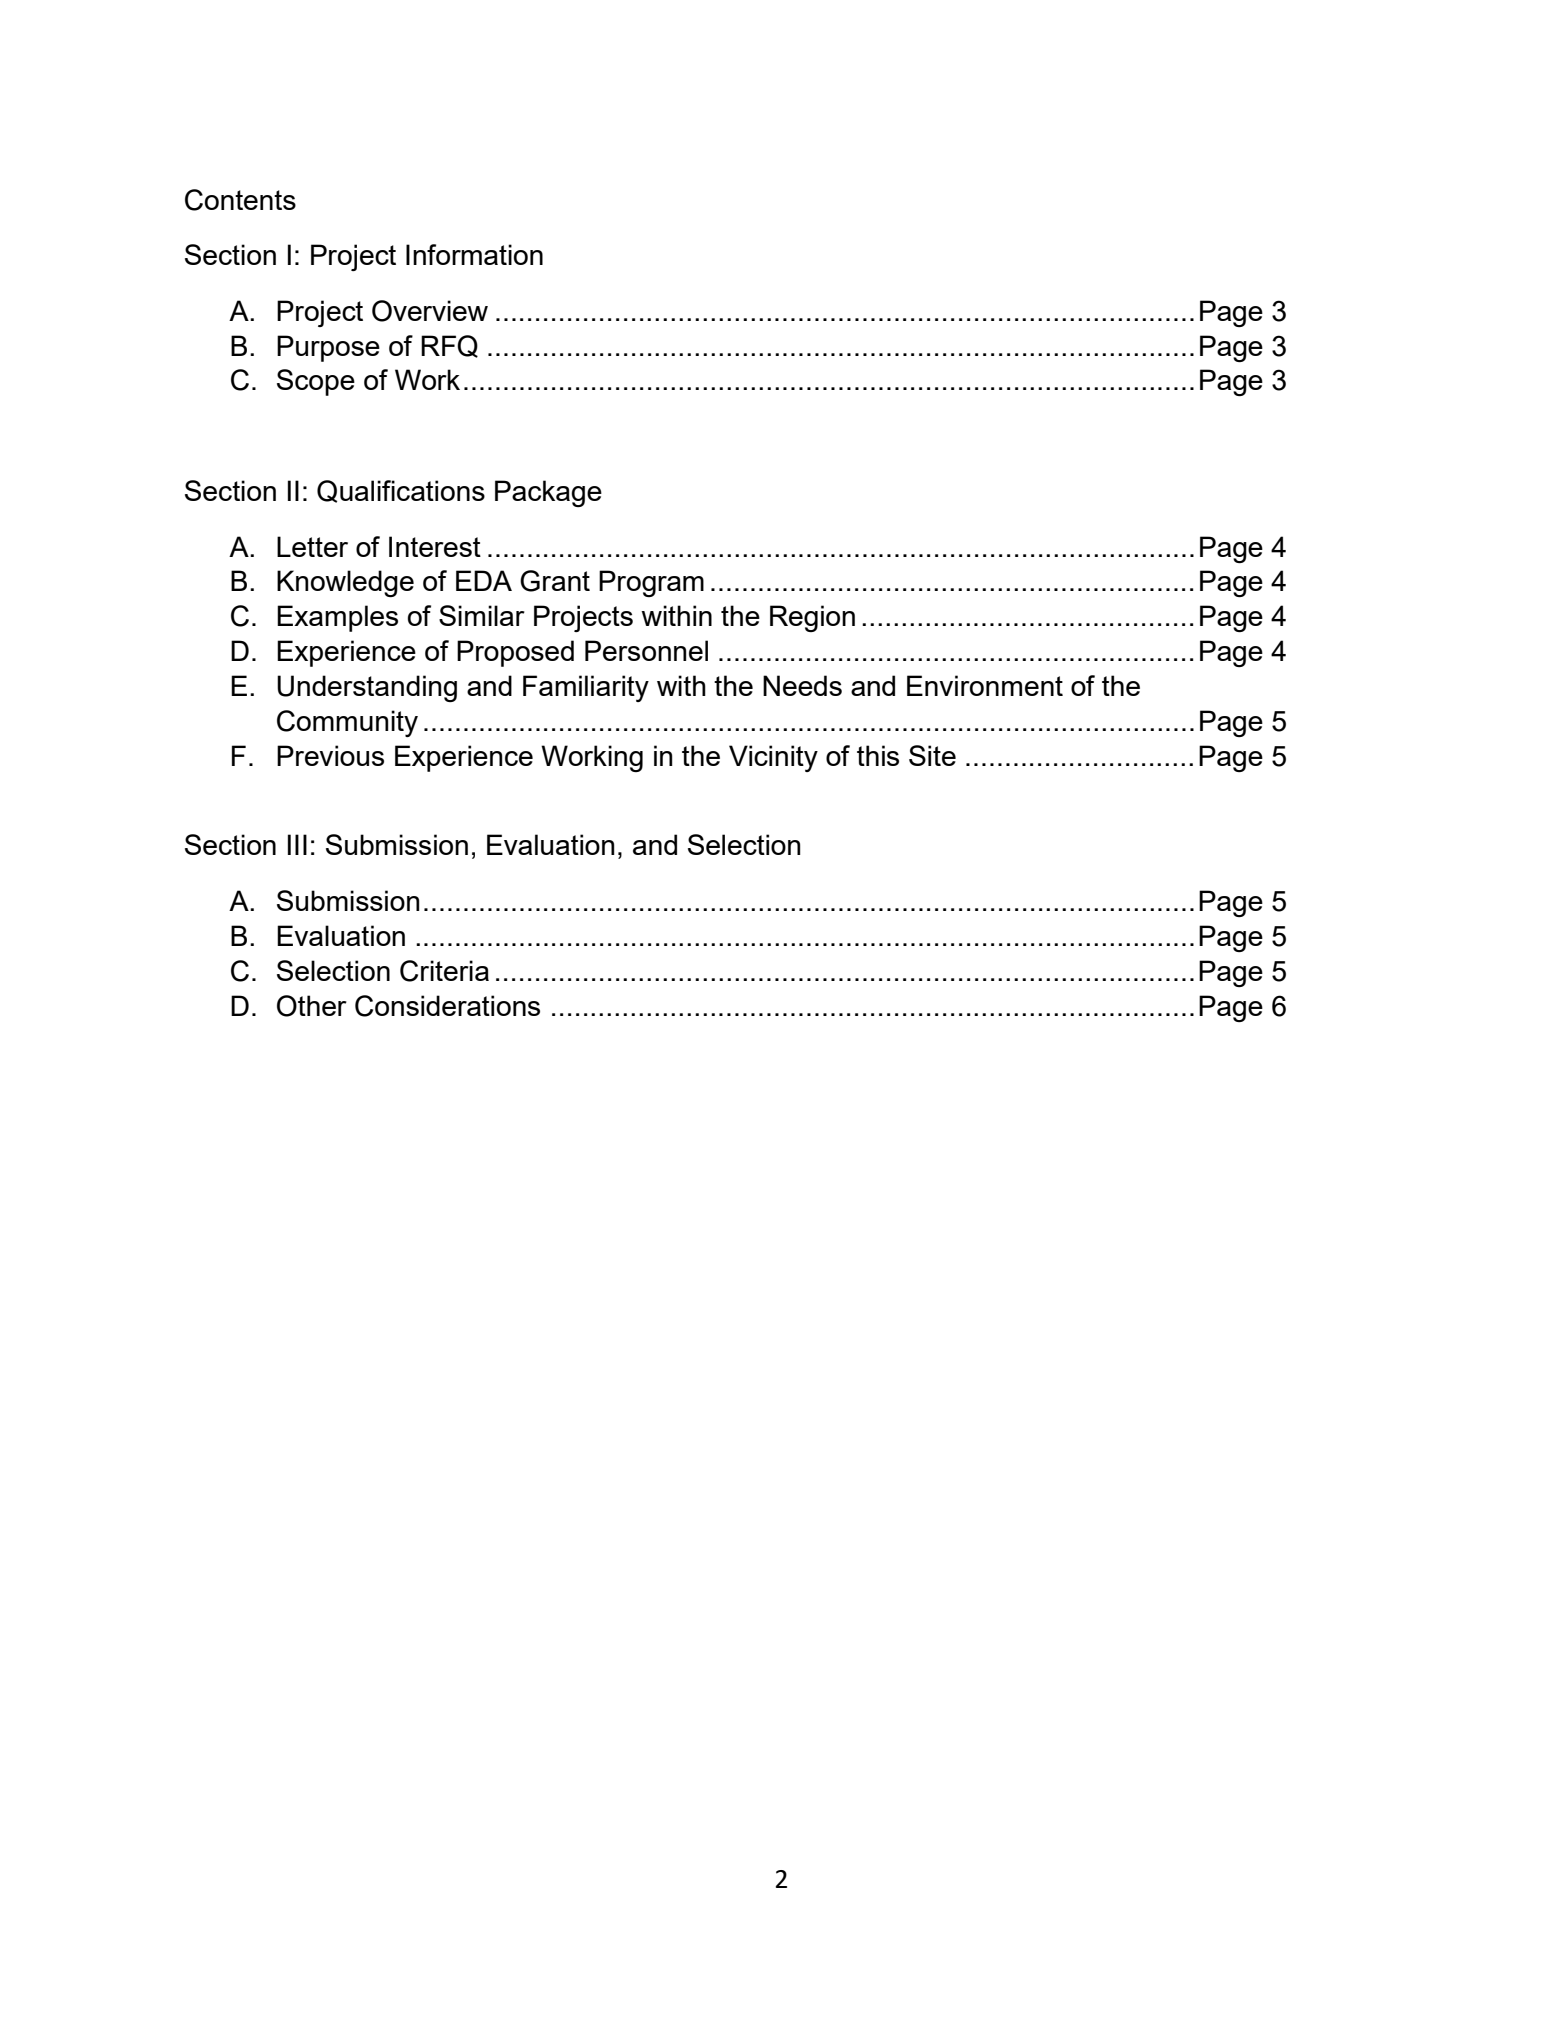  Describe the element at coordinates (430, 311) in the screenshot. I see `Overview` at that location.
